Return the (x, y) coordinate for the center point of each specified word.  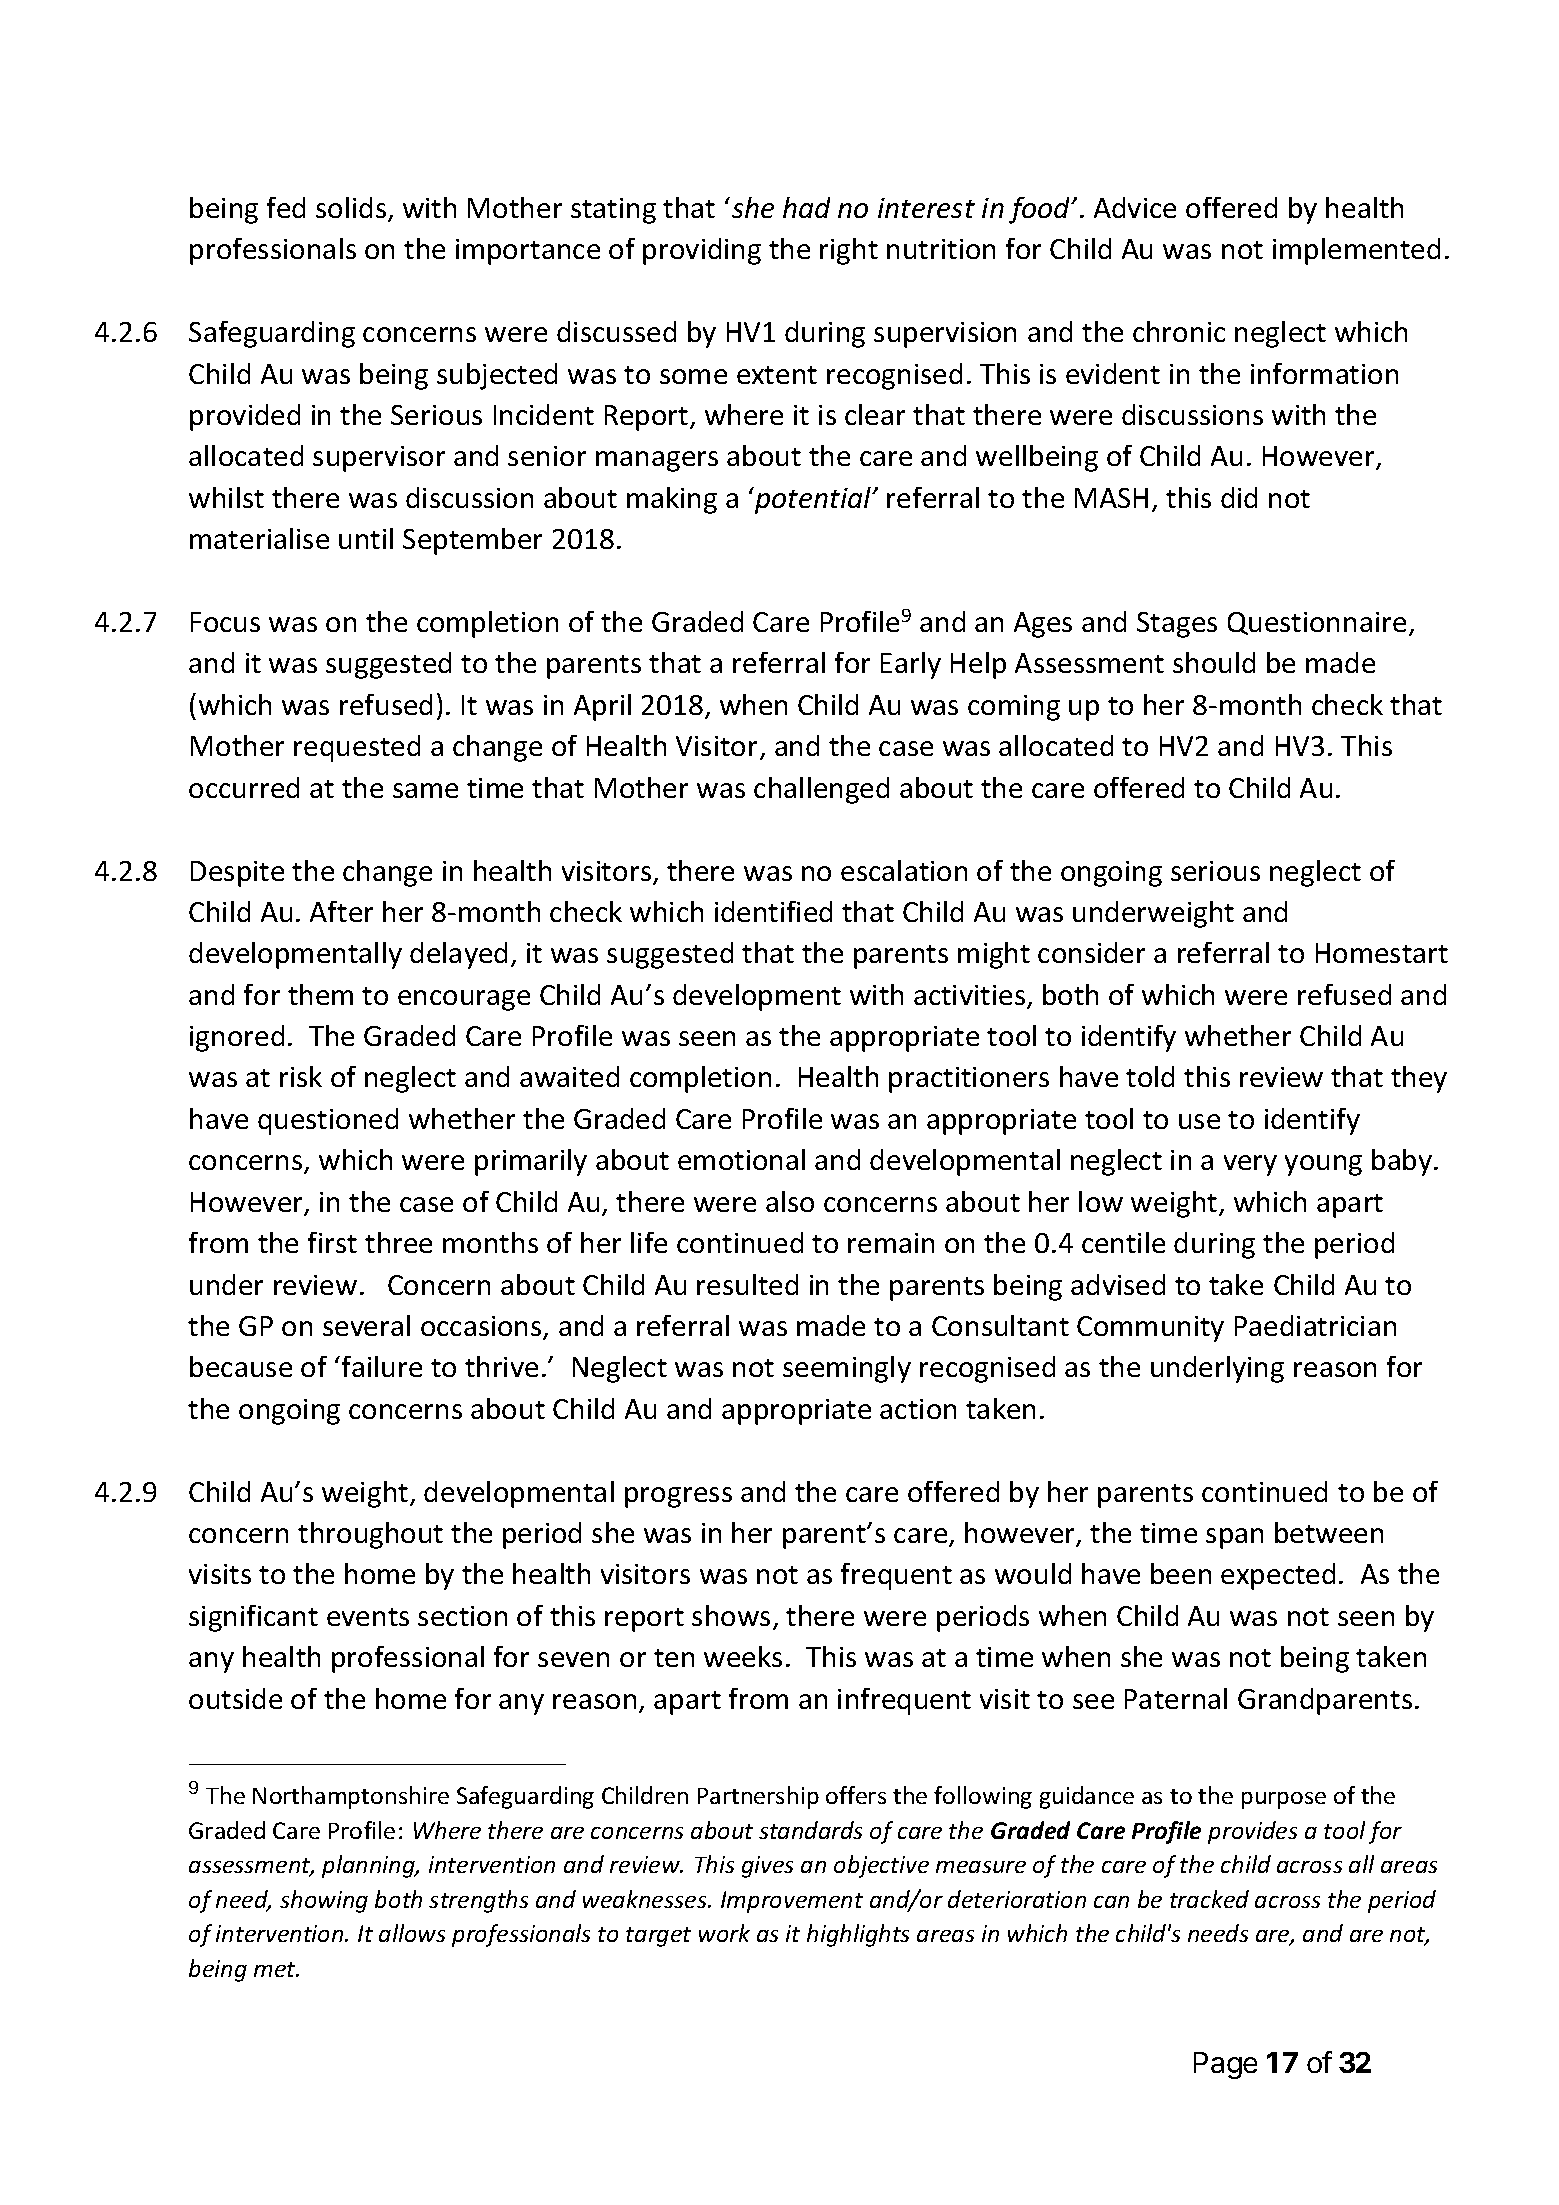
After (341, 911)
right (849, 251)
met (276, 1969)
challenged (821, 790)
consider (1091, 952)
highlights (858, 1935)
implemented (1356, 251)
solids (352, 209)
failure (382, 1366)
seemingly (847, 1369)
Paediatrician (1315, 1325)
